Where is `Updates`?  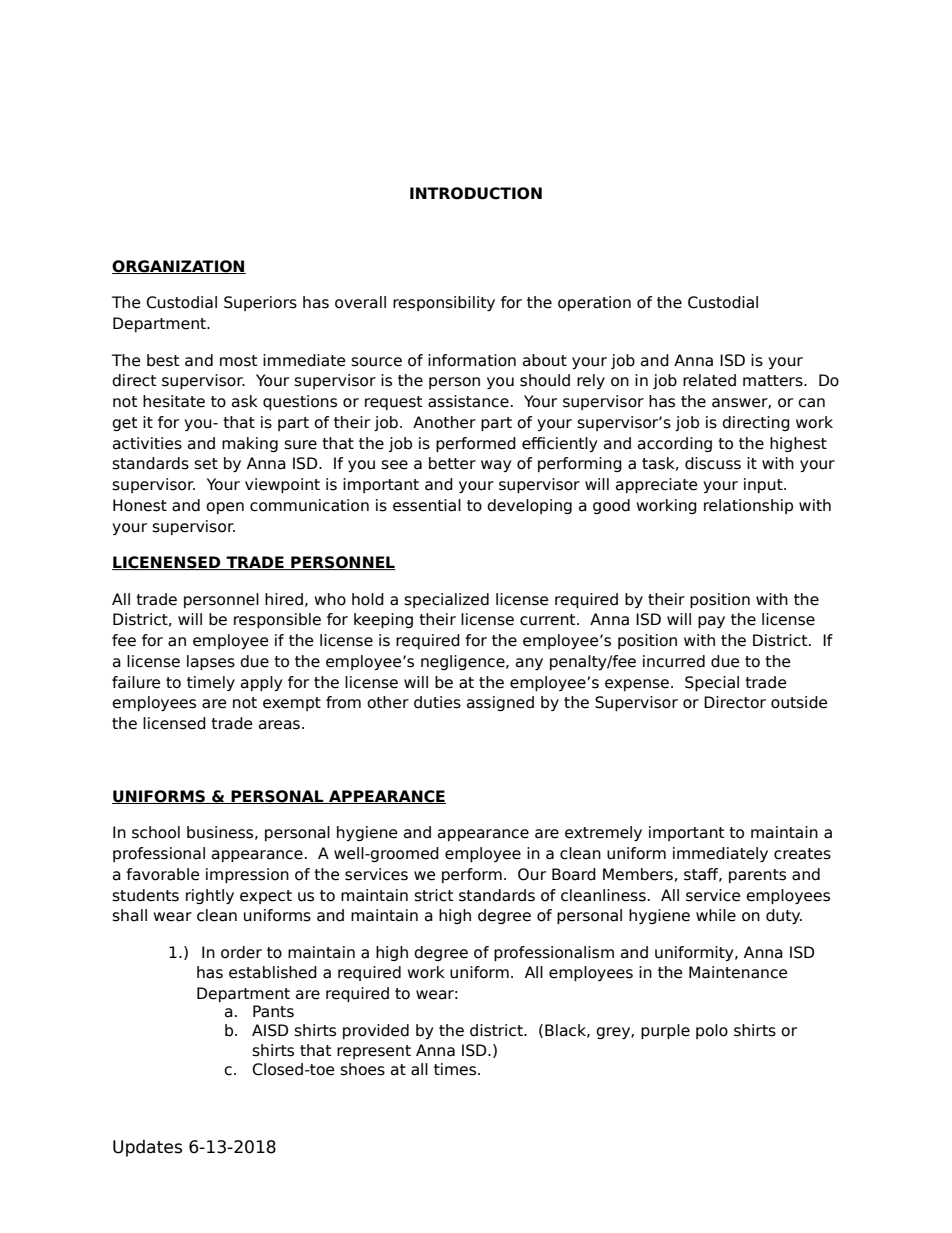 Updates is located at coordinates (147, 1148).
